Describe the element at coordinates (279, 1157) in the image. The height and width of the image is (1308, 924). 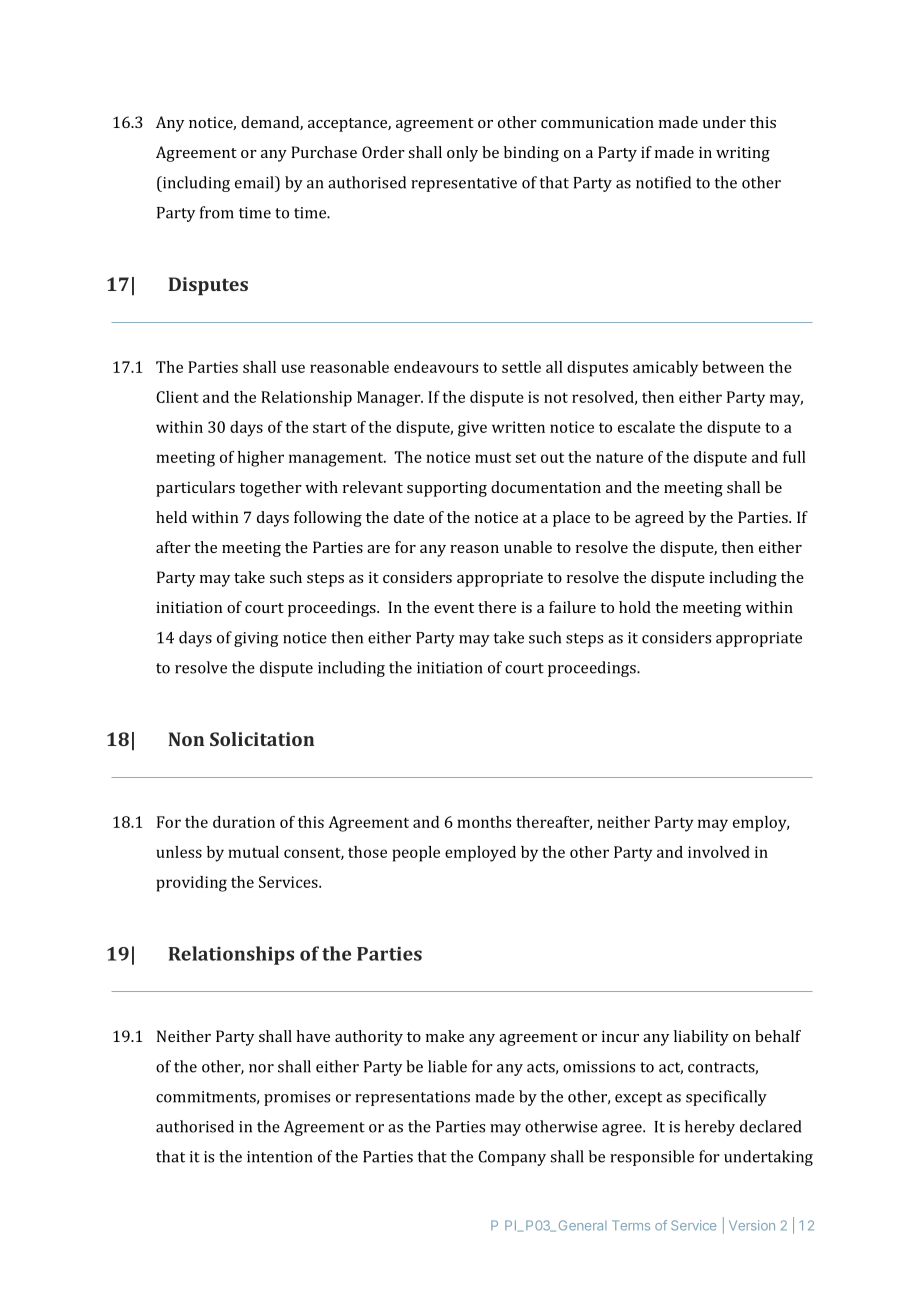
I see `intention` at that location.
